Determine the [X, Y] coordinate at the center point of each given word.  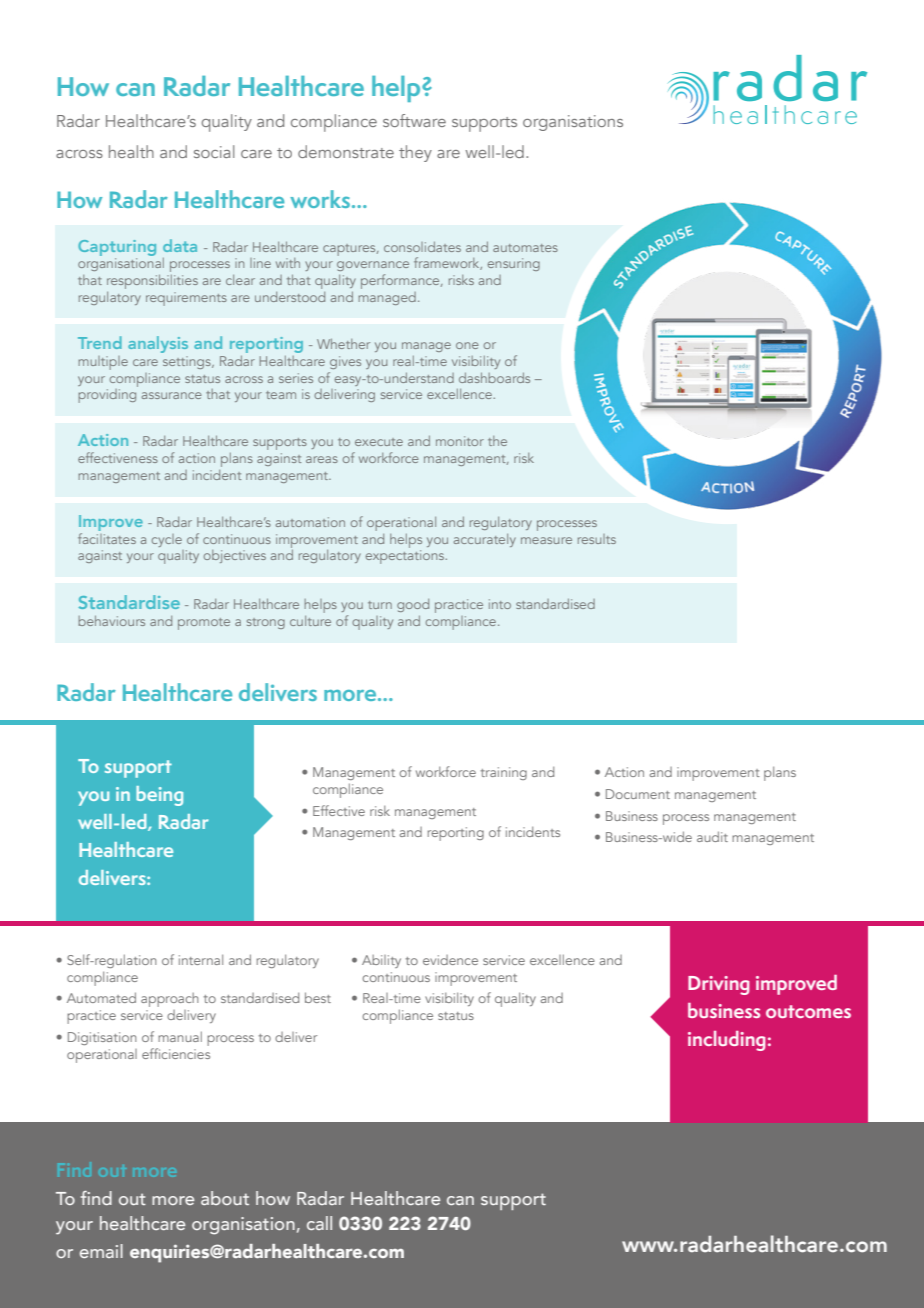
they [415, 153]
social [214, 151]
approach [170, 1000]
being [159, 796]
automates [525, 248]
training [504, 773]
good [413, 605]
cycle [167, 540]
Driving [719, 985]
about [225, 1198]
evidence [450, 960]
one [467, 345]
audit [712, 836]
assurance [172, 395]
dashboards [494, 378]
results [597, 539]
